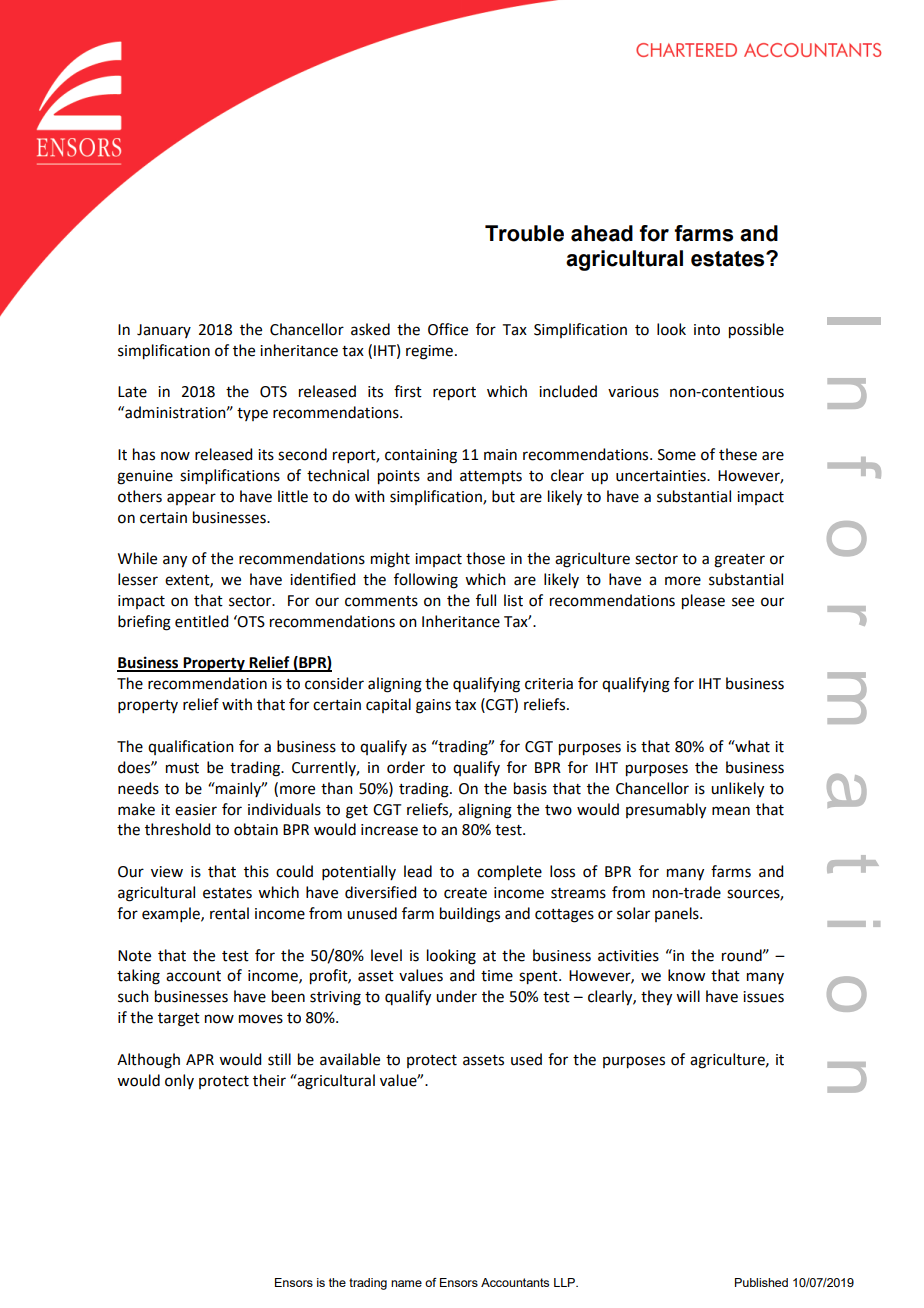 The image size is (924, 1308). Describe the element at coordinates (688, 996) in the screenshot. I see `will` at that location.
